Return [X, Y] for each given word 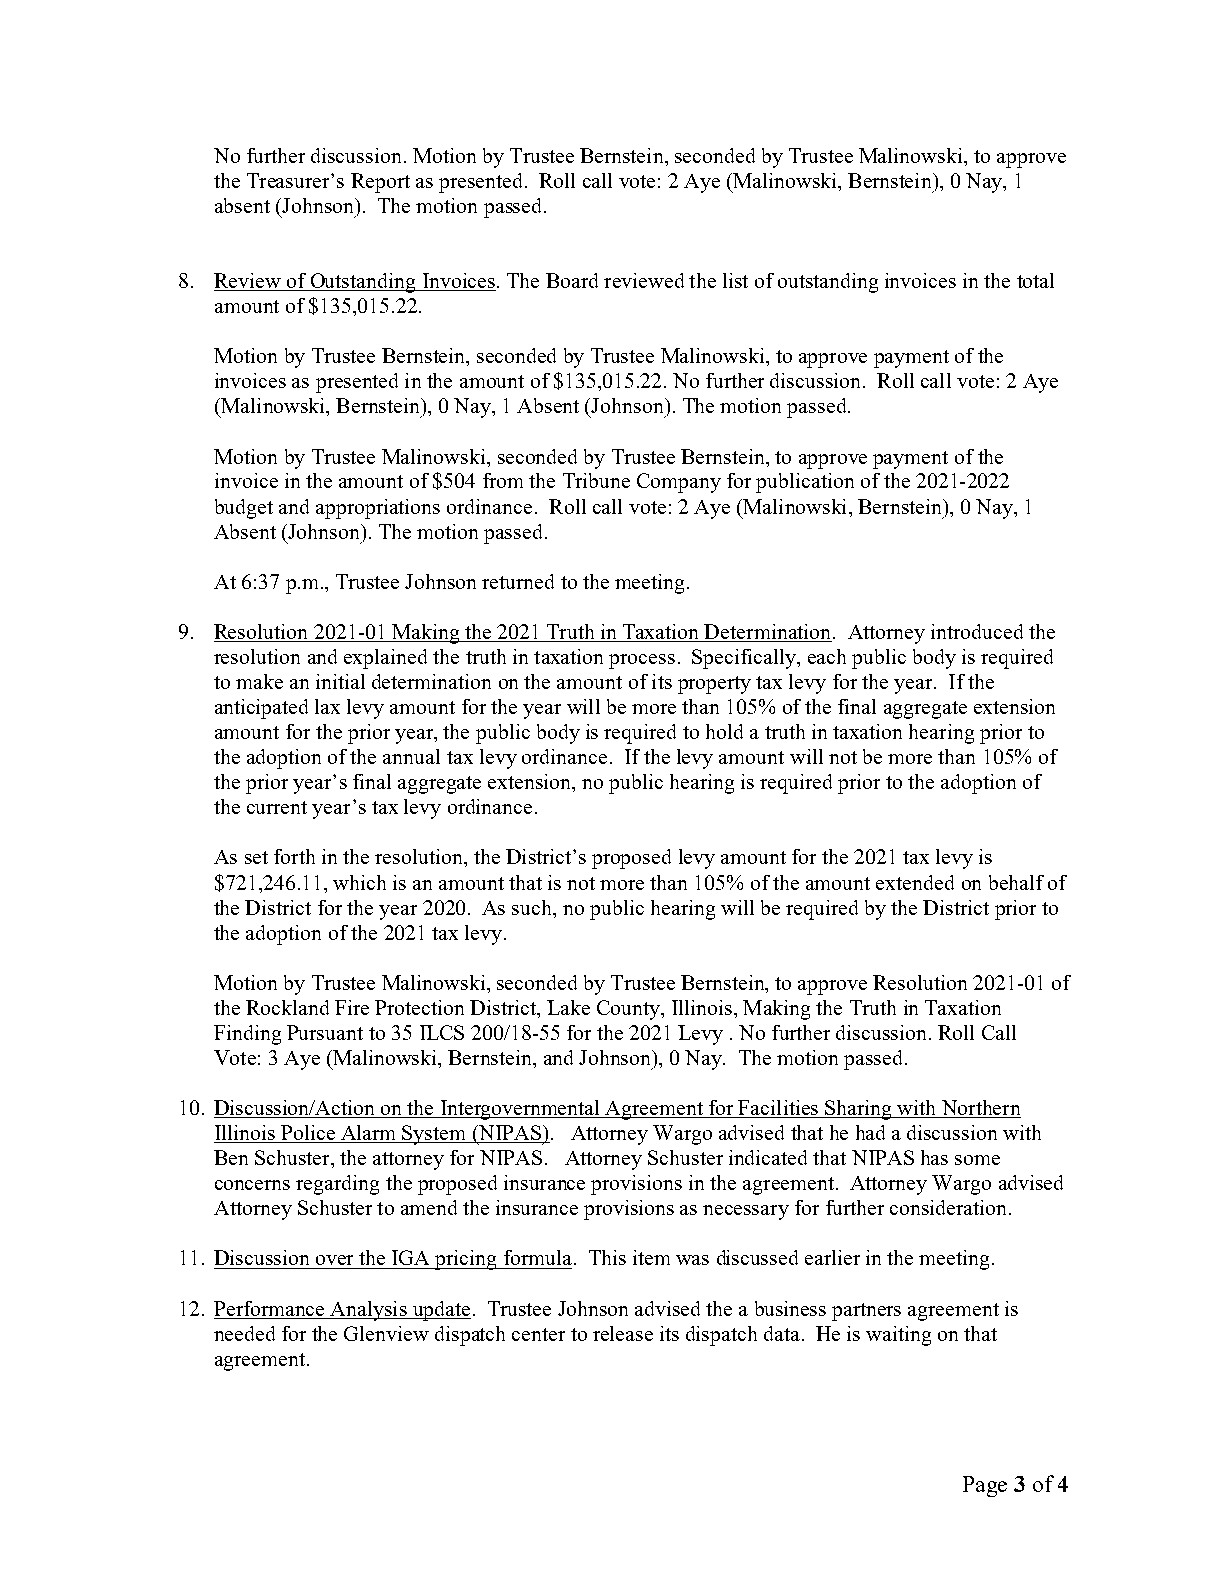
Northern [980, 1109]
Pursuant [325, 1032]
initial [340, 681]
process [642, 661]
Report [380, 183]
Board [572, 280]
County [630, 1010]
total [1035, 280]
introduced [977, 631]
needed [244, 1333]
